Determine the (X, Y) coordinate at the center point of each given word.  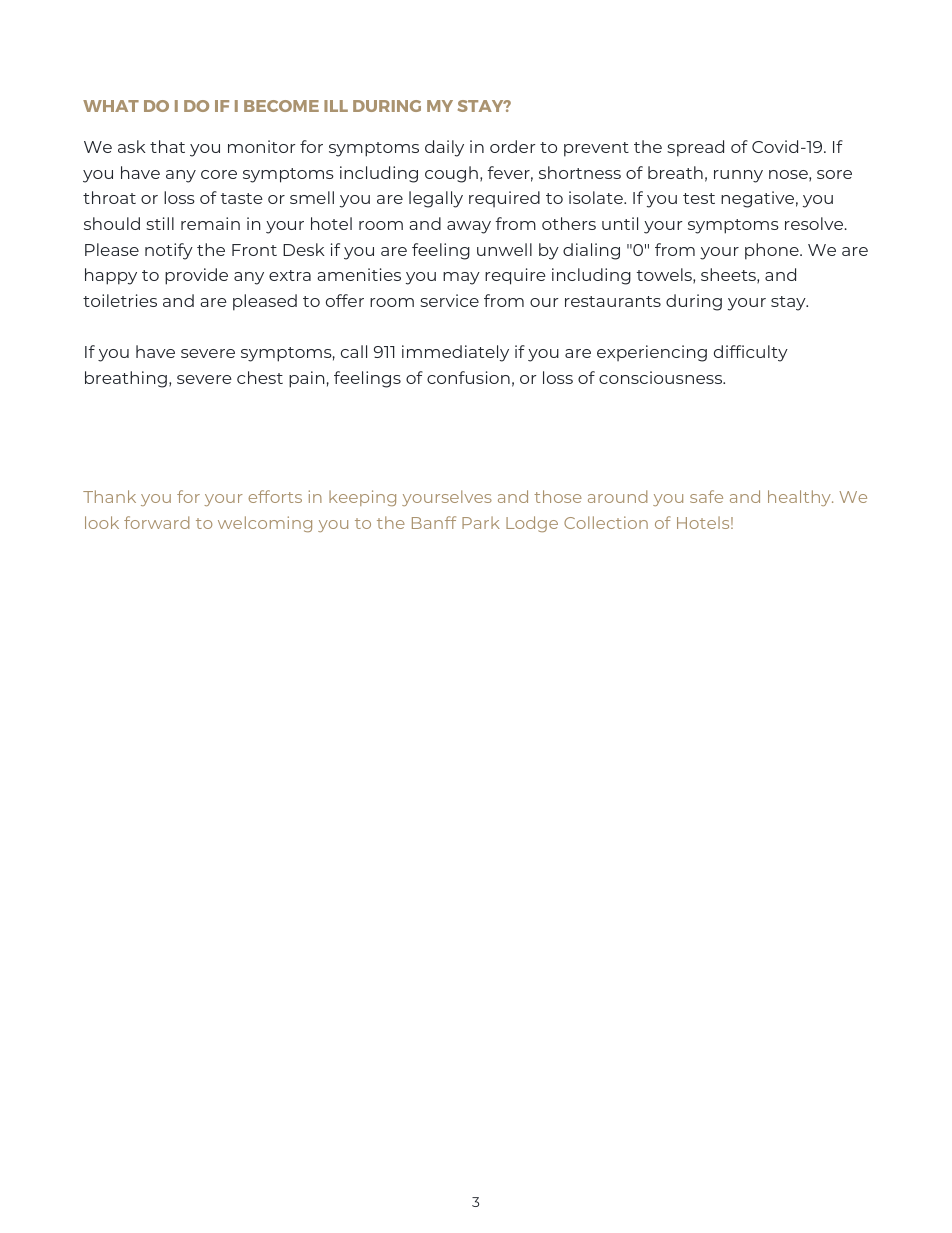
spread (695, 148)
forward (156, 522)
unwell (504, 249)
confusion (468, 377)
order (512, 146)
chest (260, 377)
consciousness (662, 377)
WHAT (111, 106)
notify (169, 251)
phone (773, 251)
